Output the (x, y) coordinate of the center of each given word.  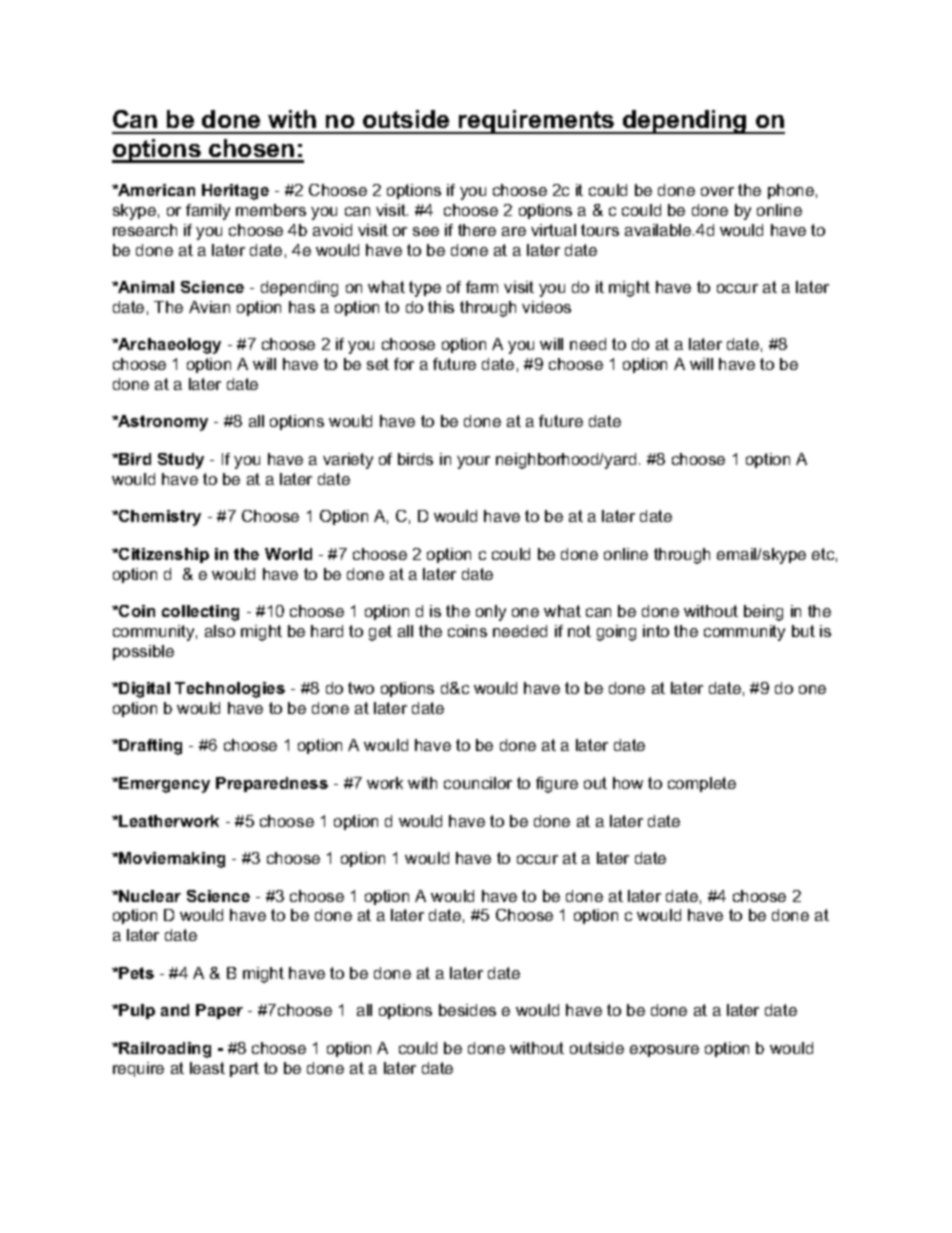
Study (181, 461)
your (473, 462)
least (207, 1068)
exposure (664, 1051)
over (717, 191)
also (220, 631)
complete (702, 784)
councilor (478, 783)
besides (467, 1010)
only (491, 613)
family (208, 212)
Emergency (163, 785)
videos (546, 307)
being (763, 613)
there (477, 230)
